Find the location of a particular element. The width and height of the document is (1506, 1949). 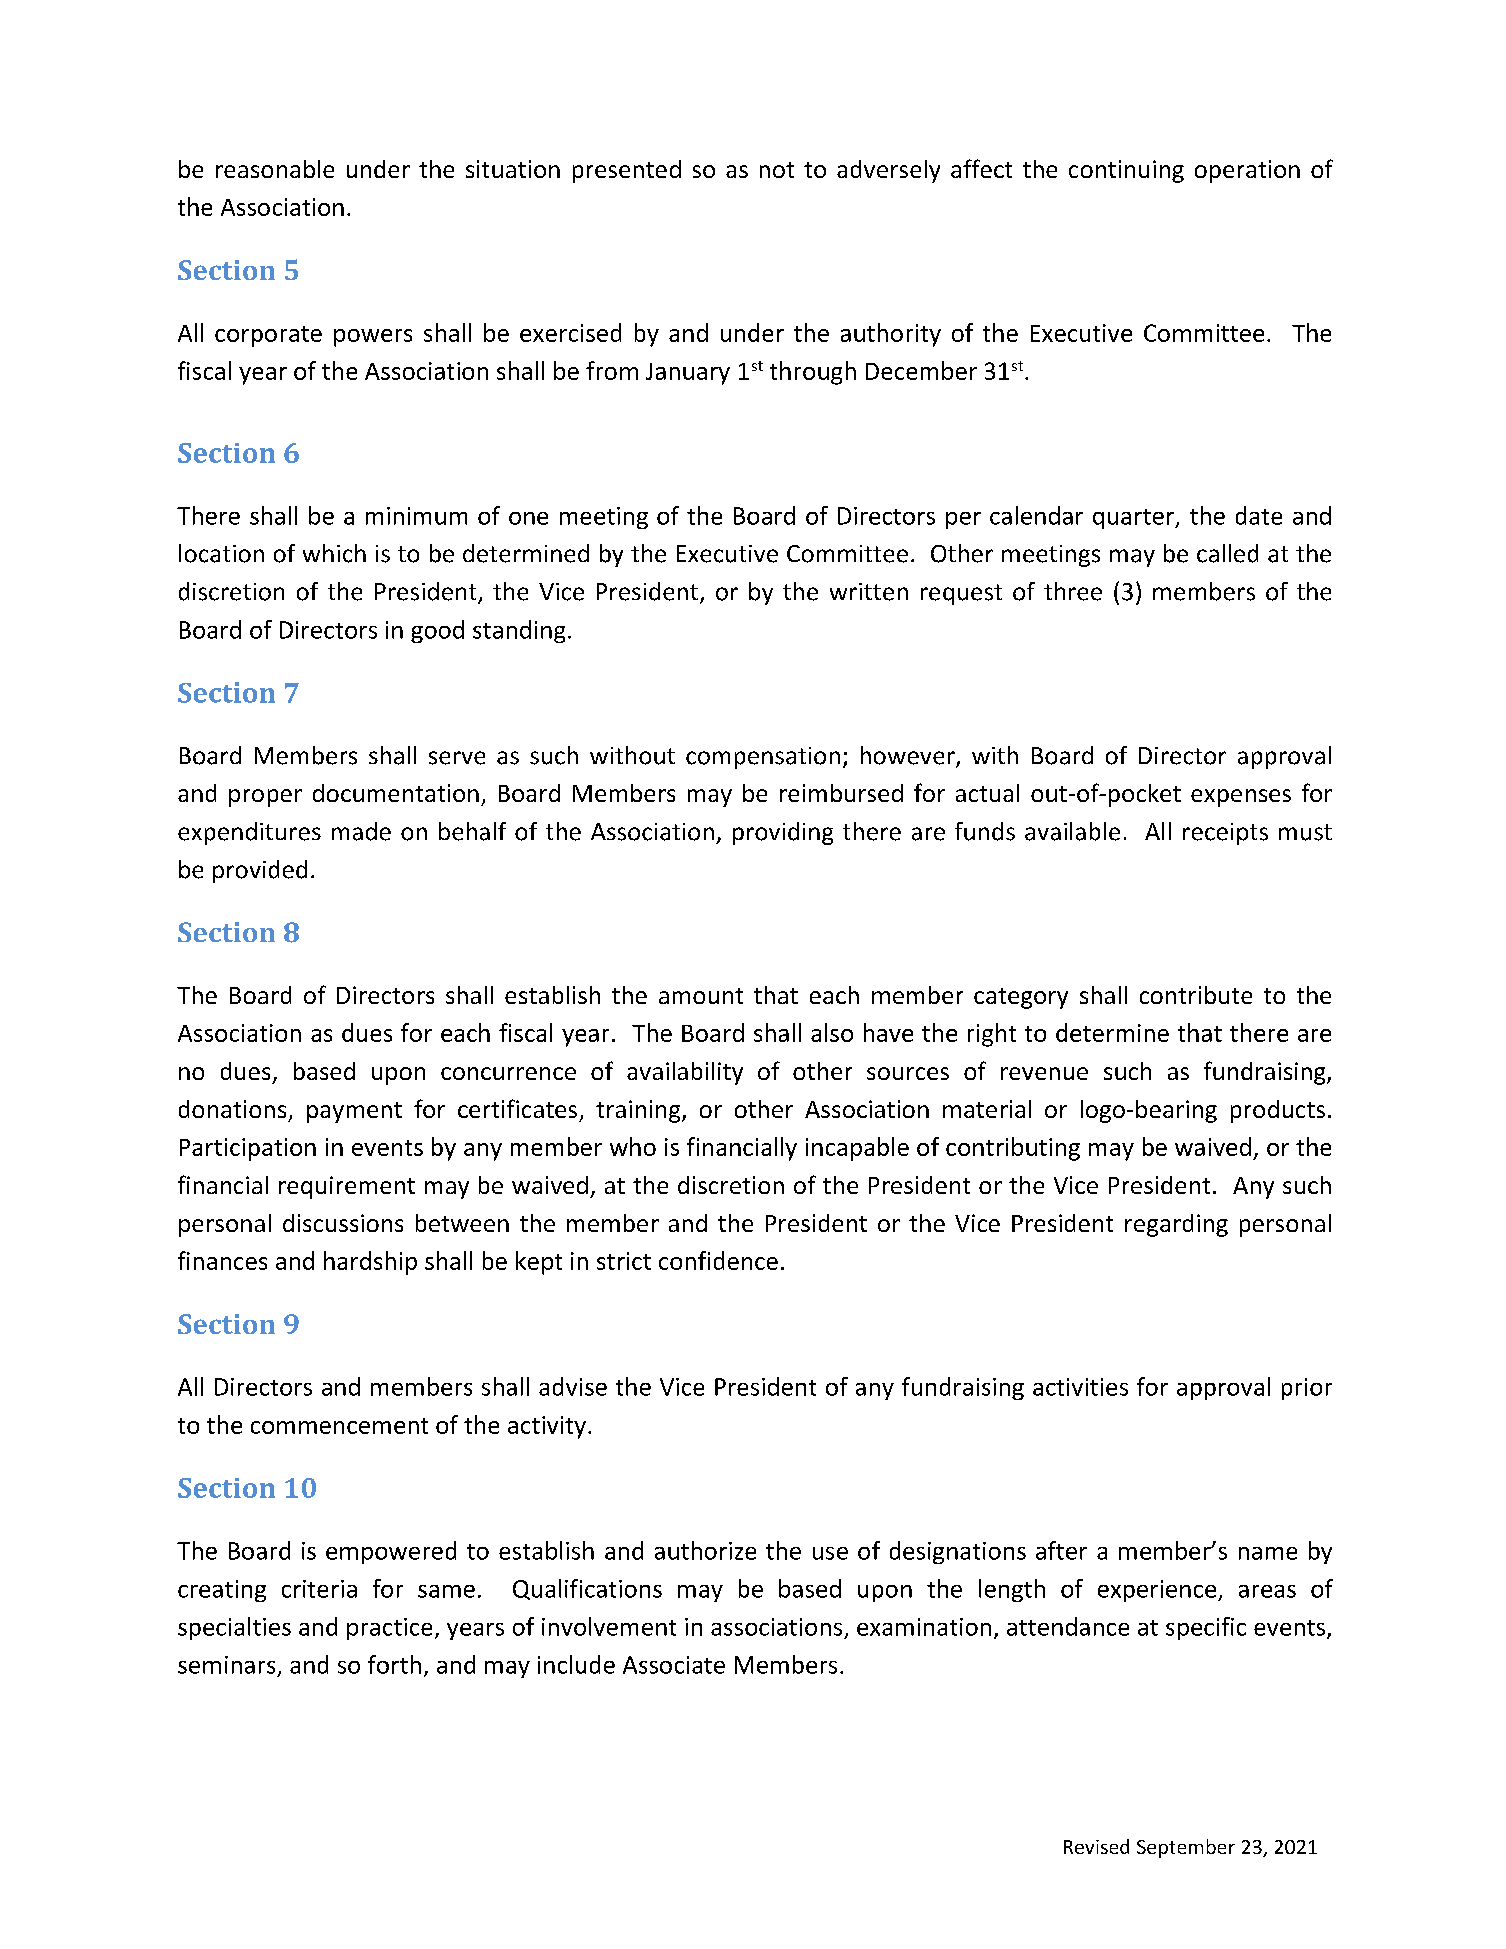

amount is located at coordinates (701, 996).
